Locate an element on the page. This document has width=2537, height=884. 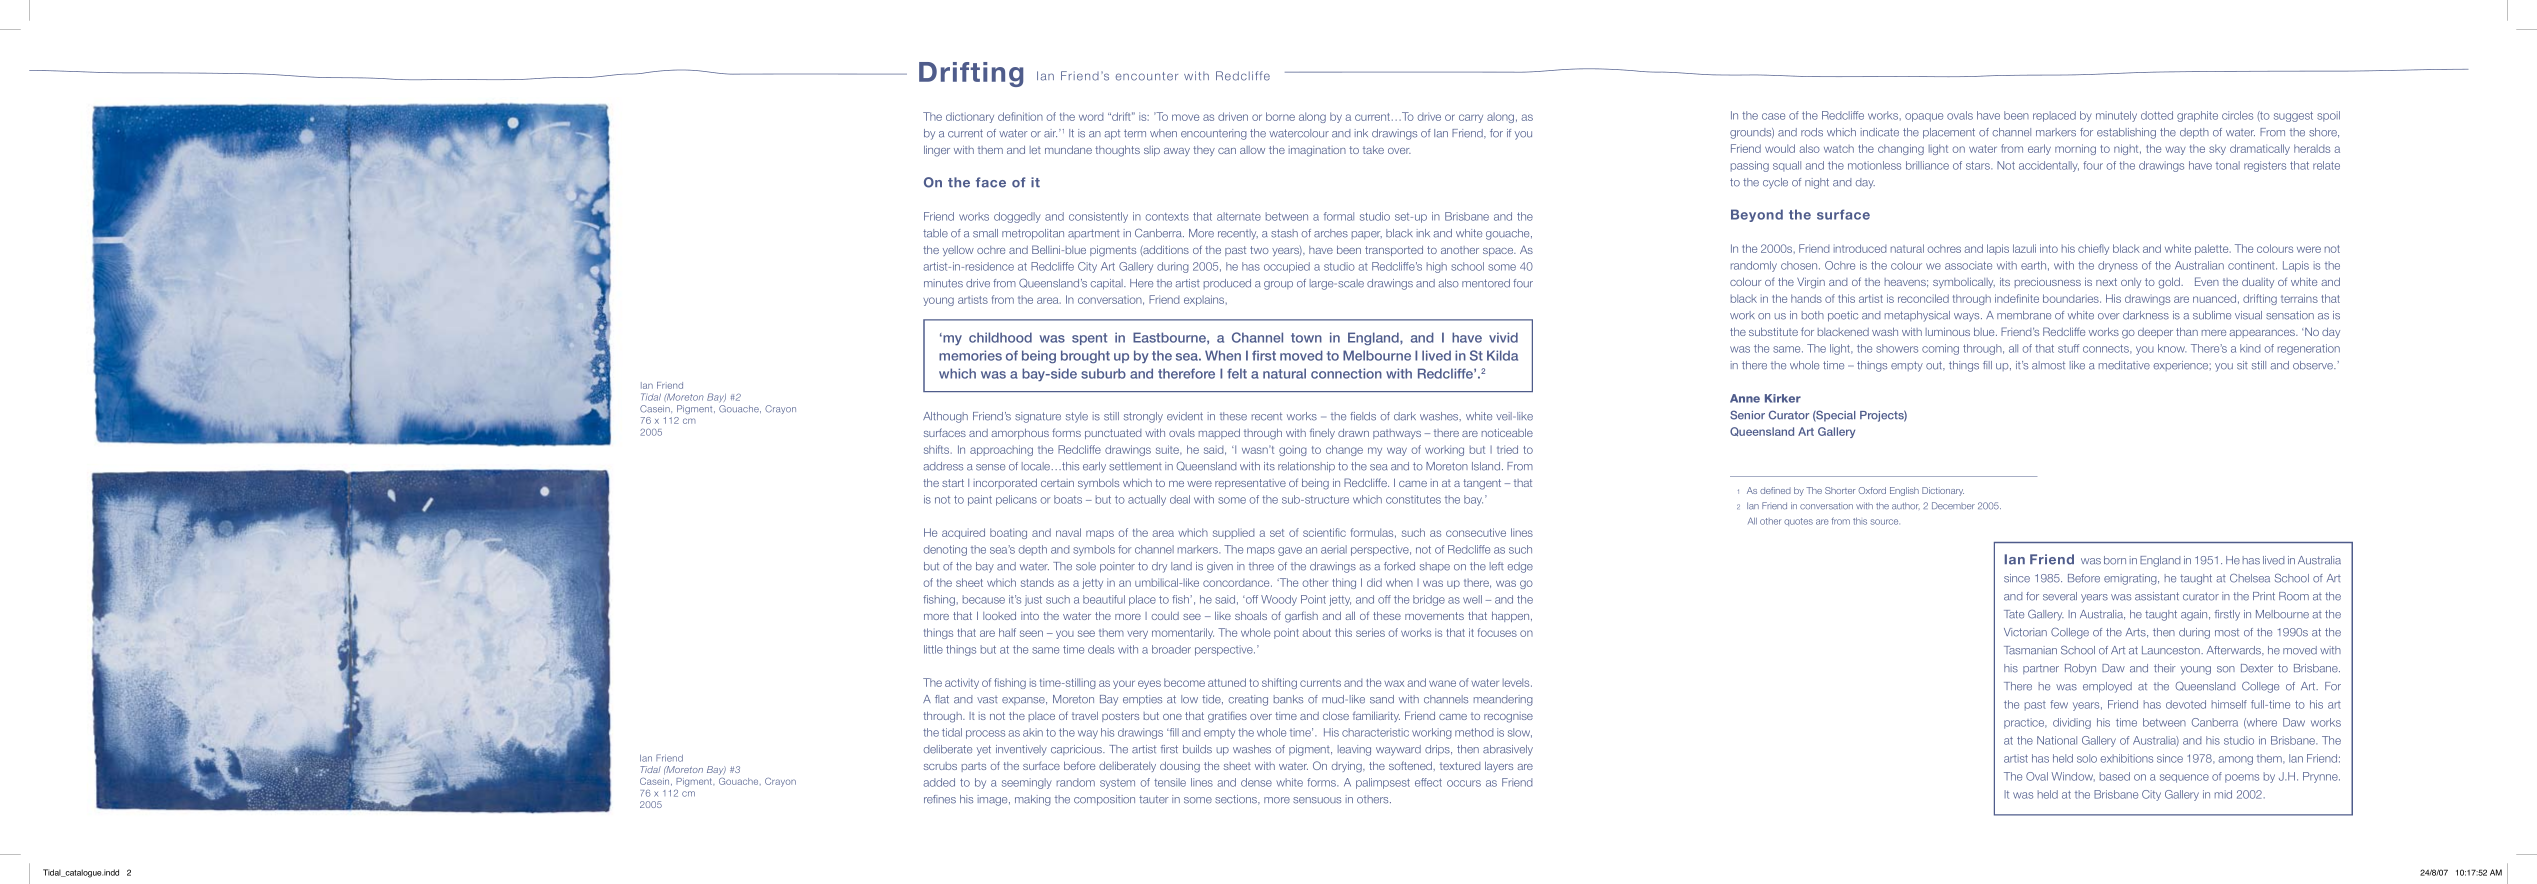
tried is located at coordinates (1507, 449).
